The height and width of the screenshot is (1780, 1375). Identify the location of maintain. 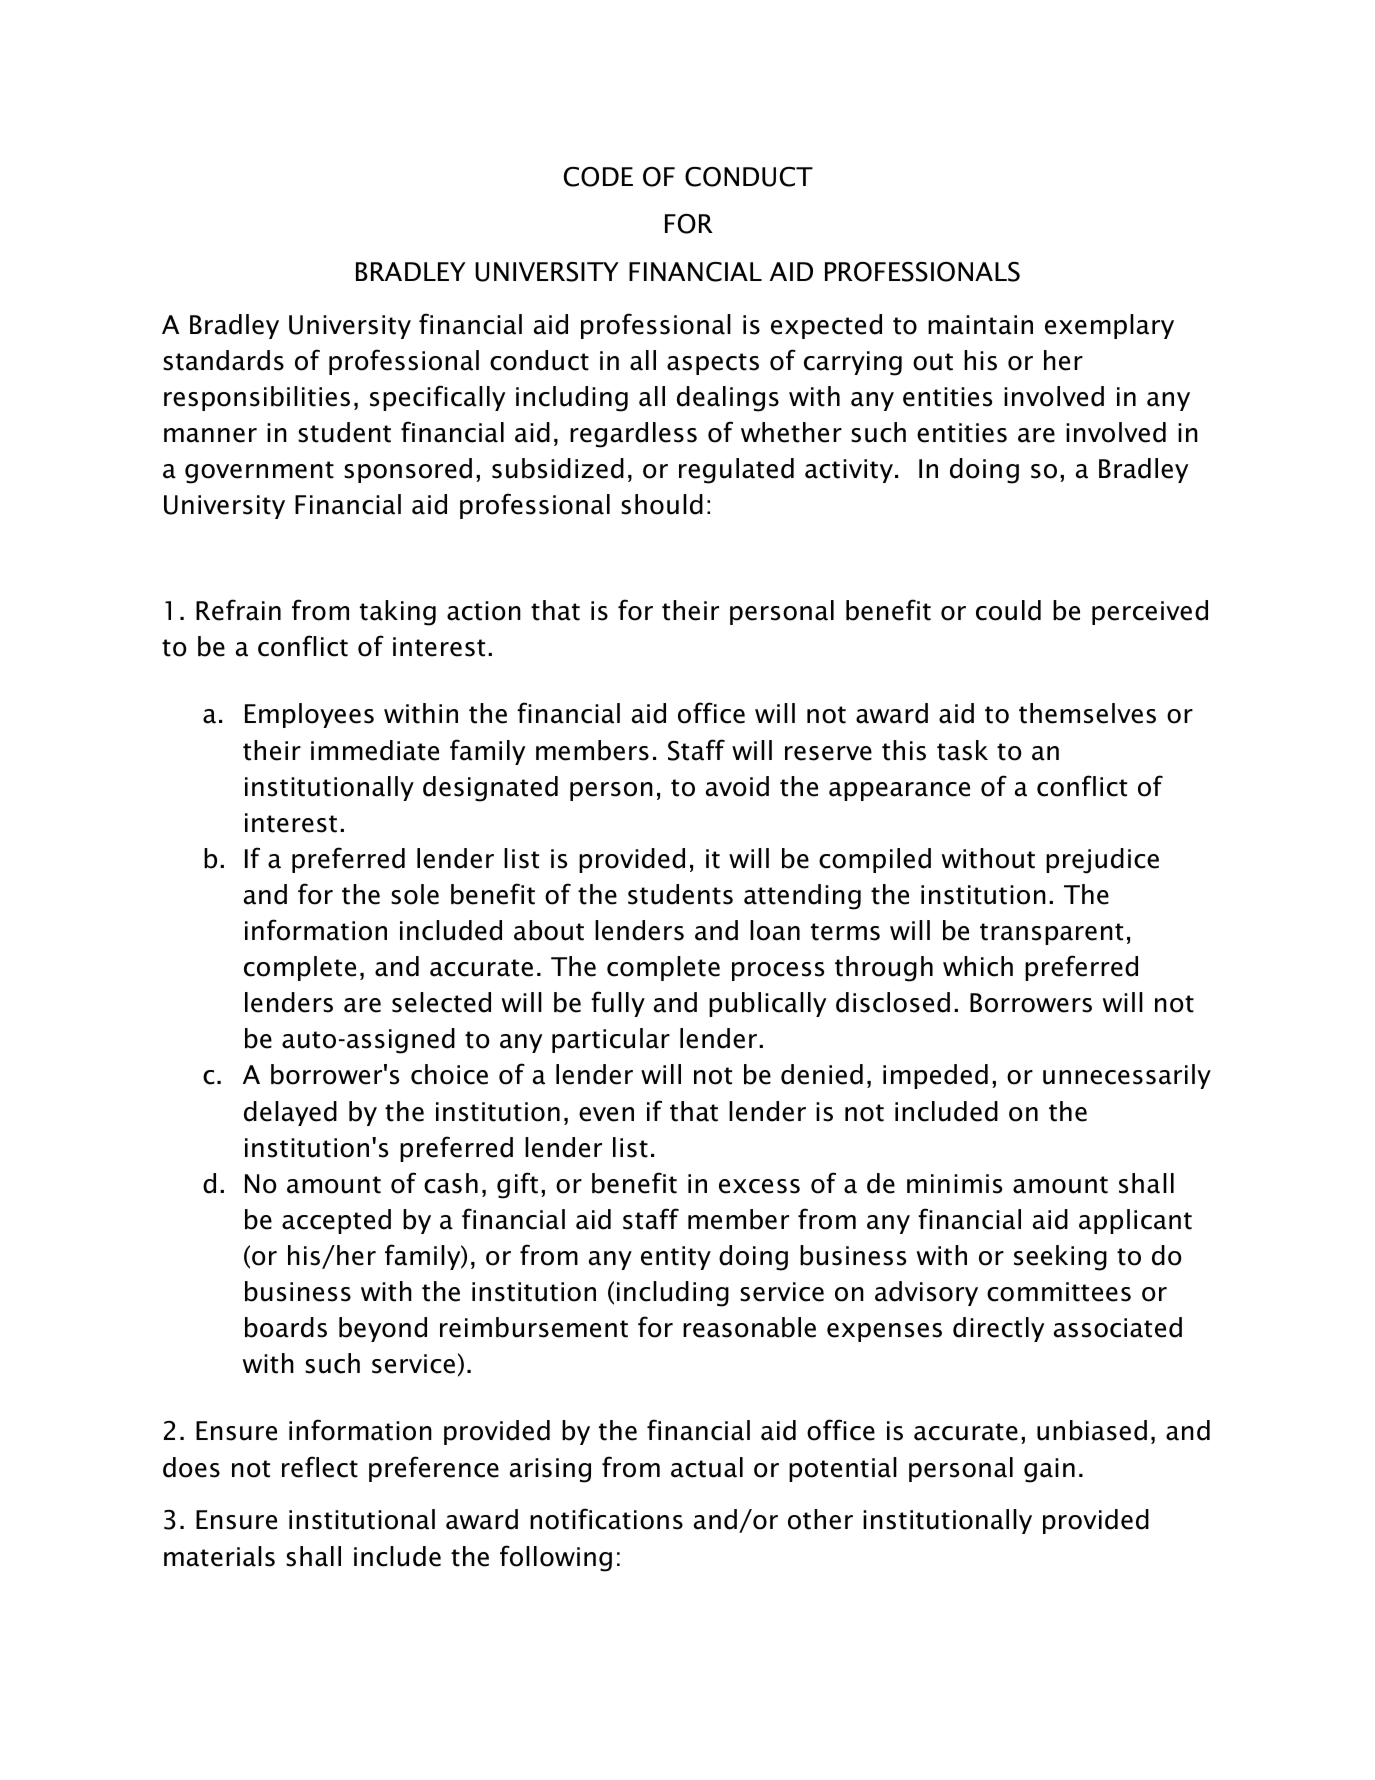
(980, 325).
